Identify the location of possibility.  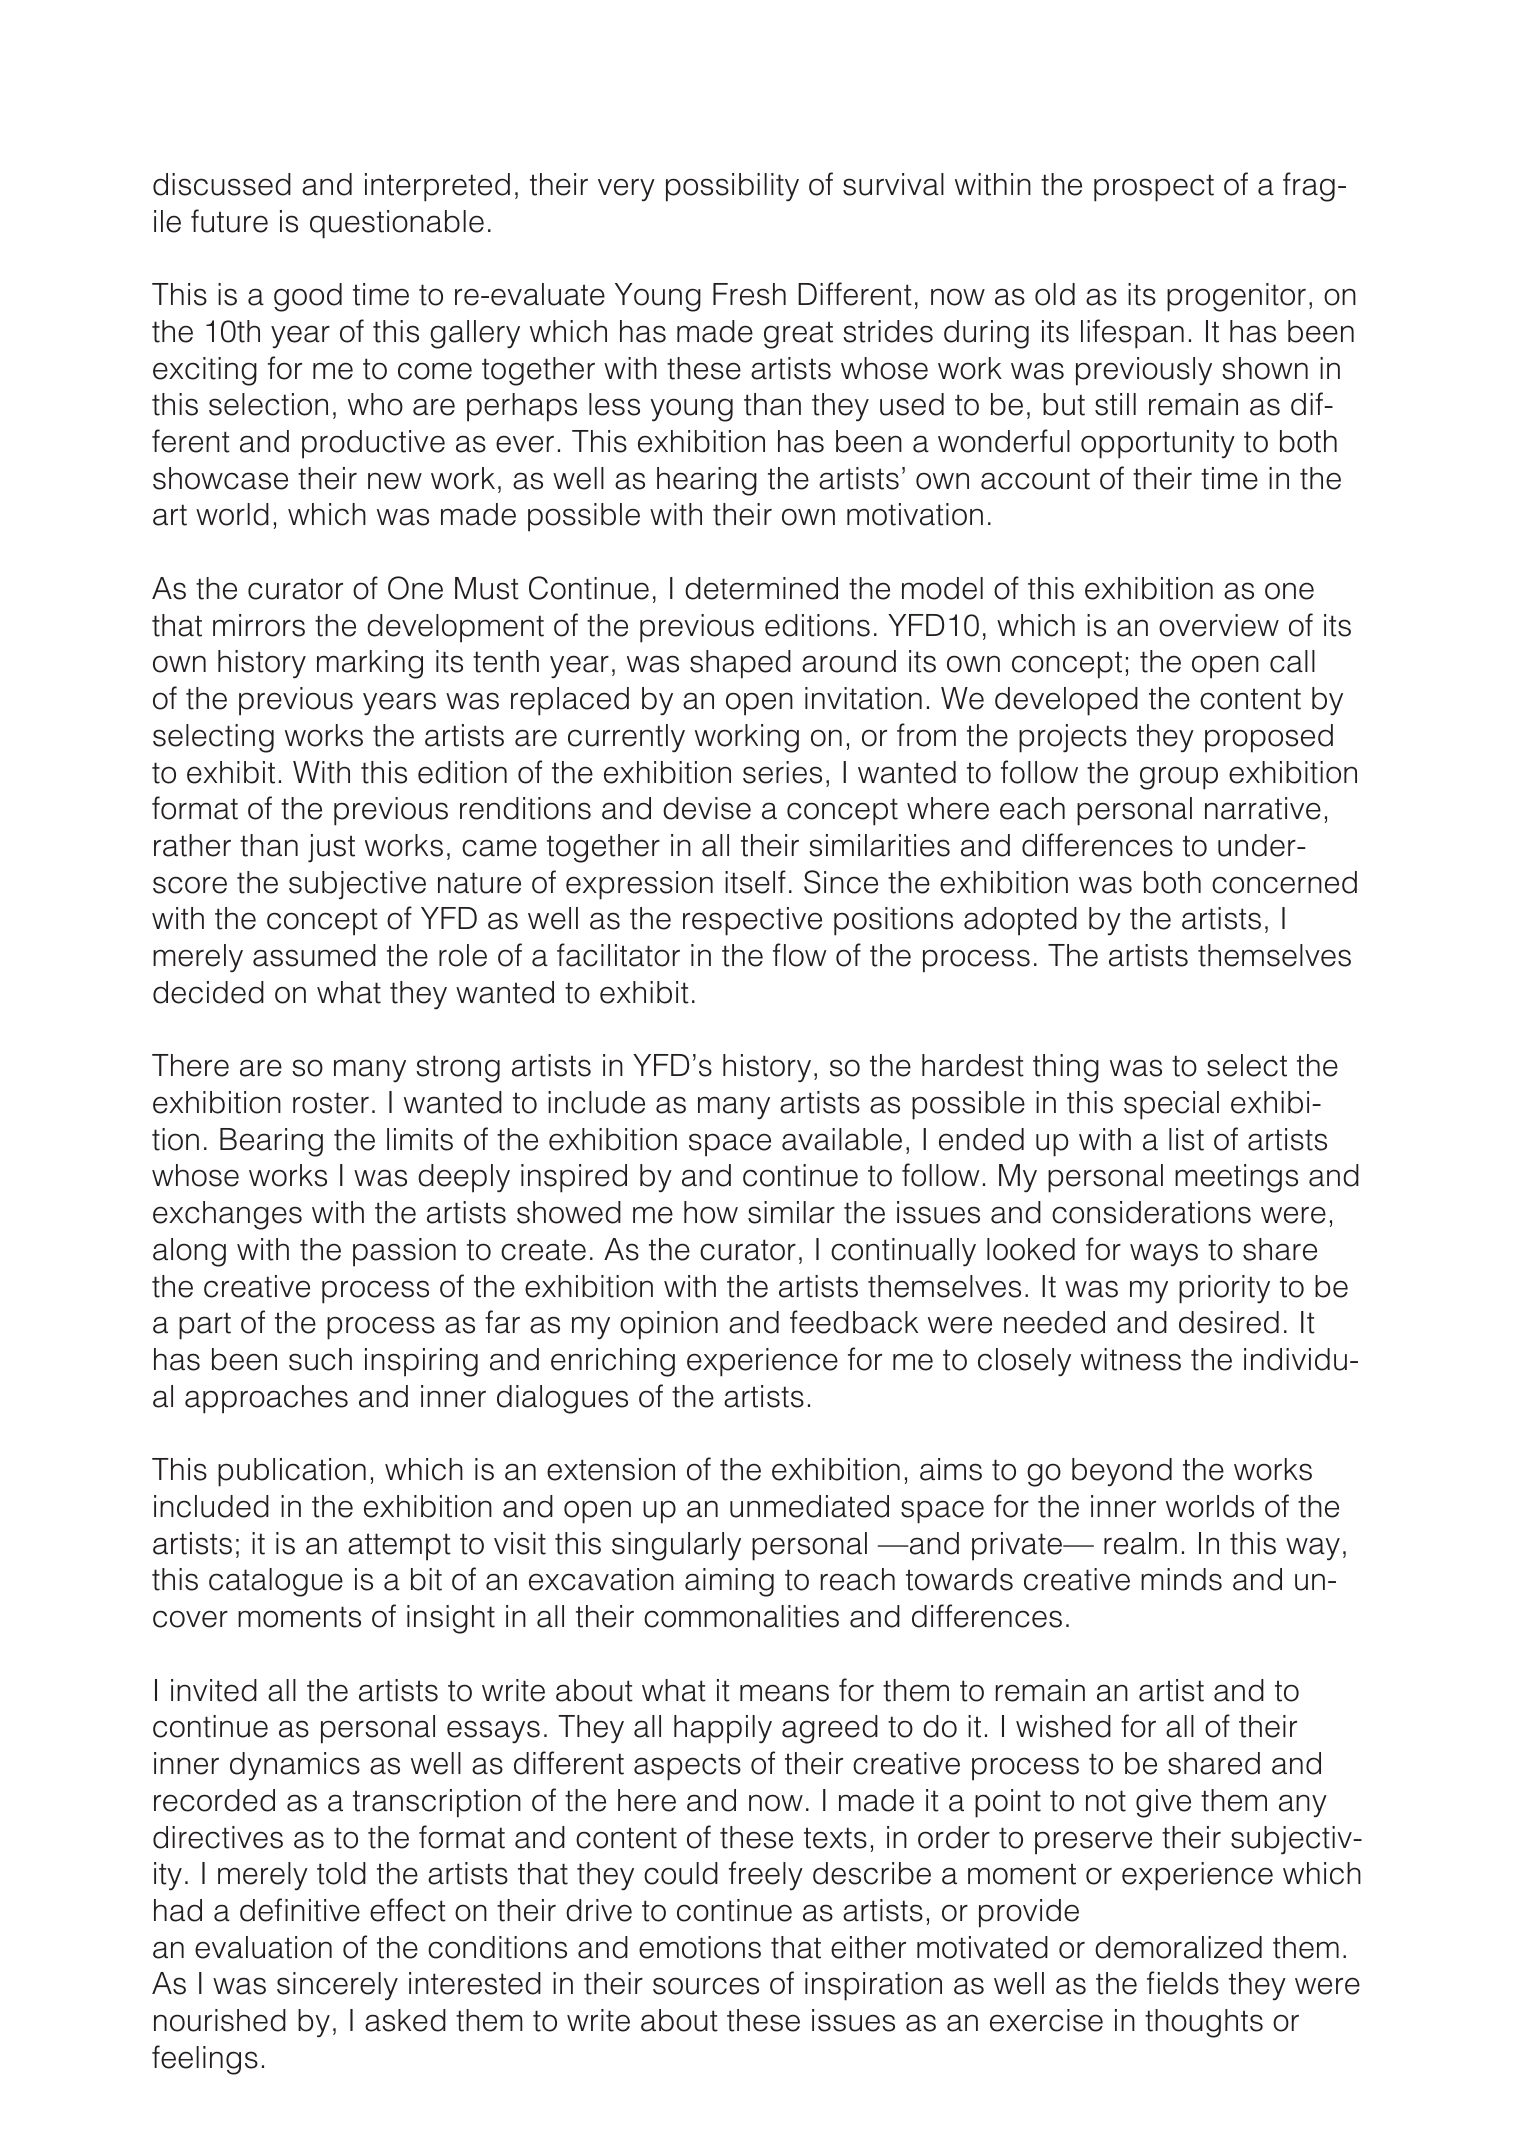
(732, 187).
